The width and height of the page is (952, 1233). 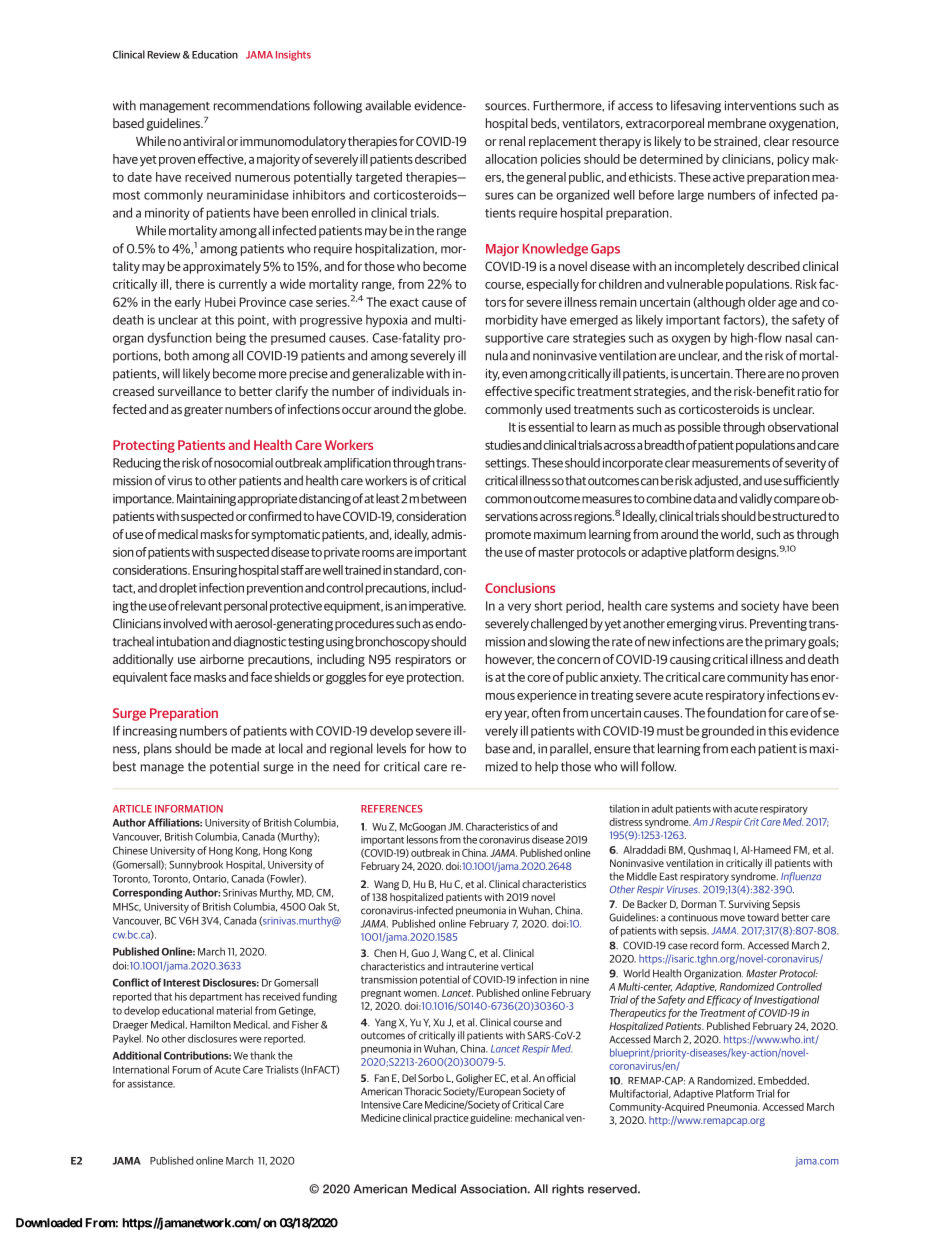 What do you see at coordinates (163, 55) in the page?
I see `Review` at bounding box center [163, 55].
